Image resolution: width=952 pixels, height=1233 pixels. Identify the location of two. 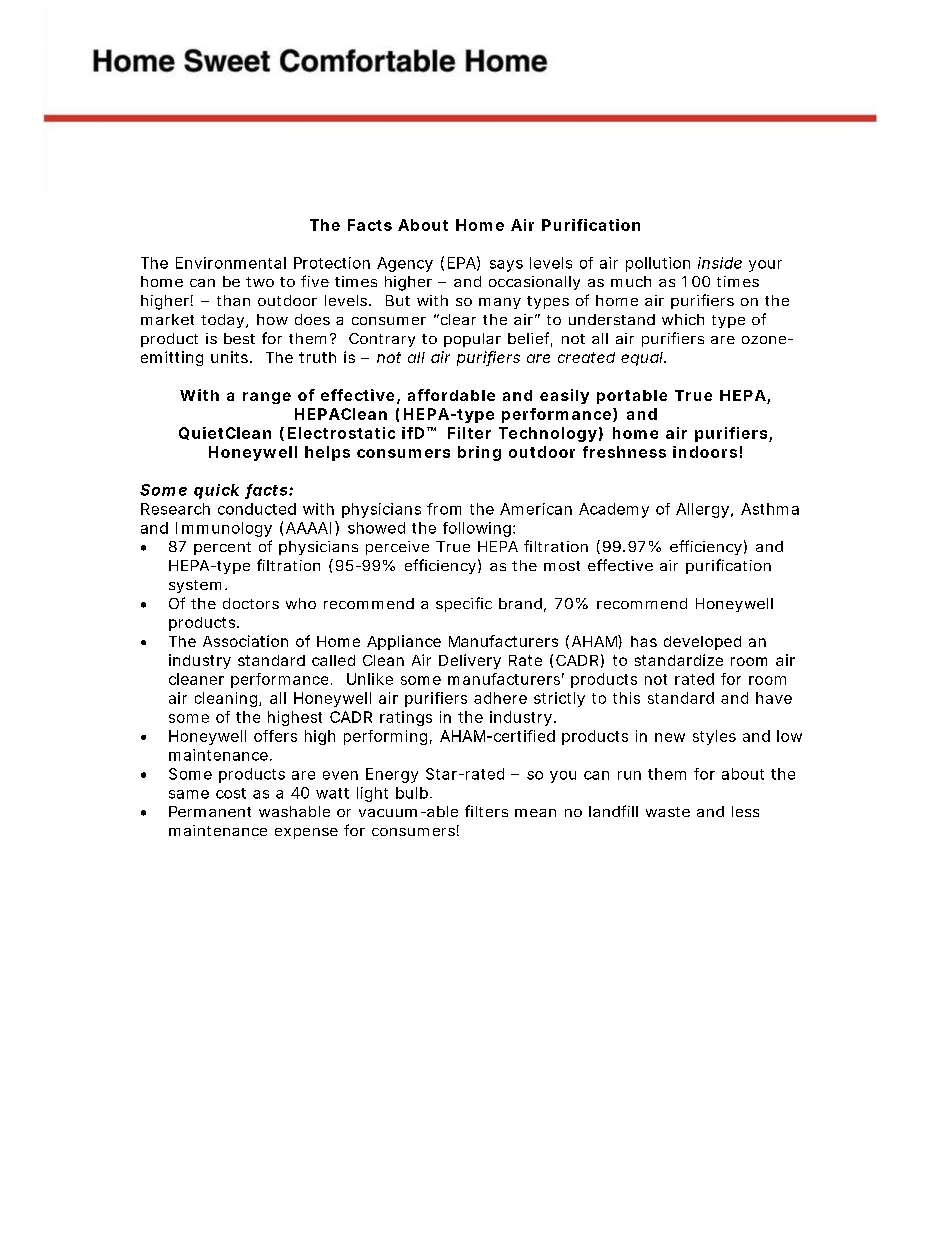
(260, 282).
